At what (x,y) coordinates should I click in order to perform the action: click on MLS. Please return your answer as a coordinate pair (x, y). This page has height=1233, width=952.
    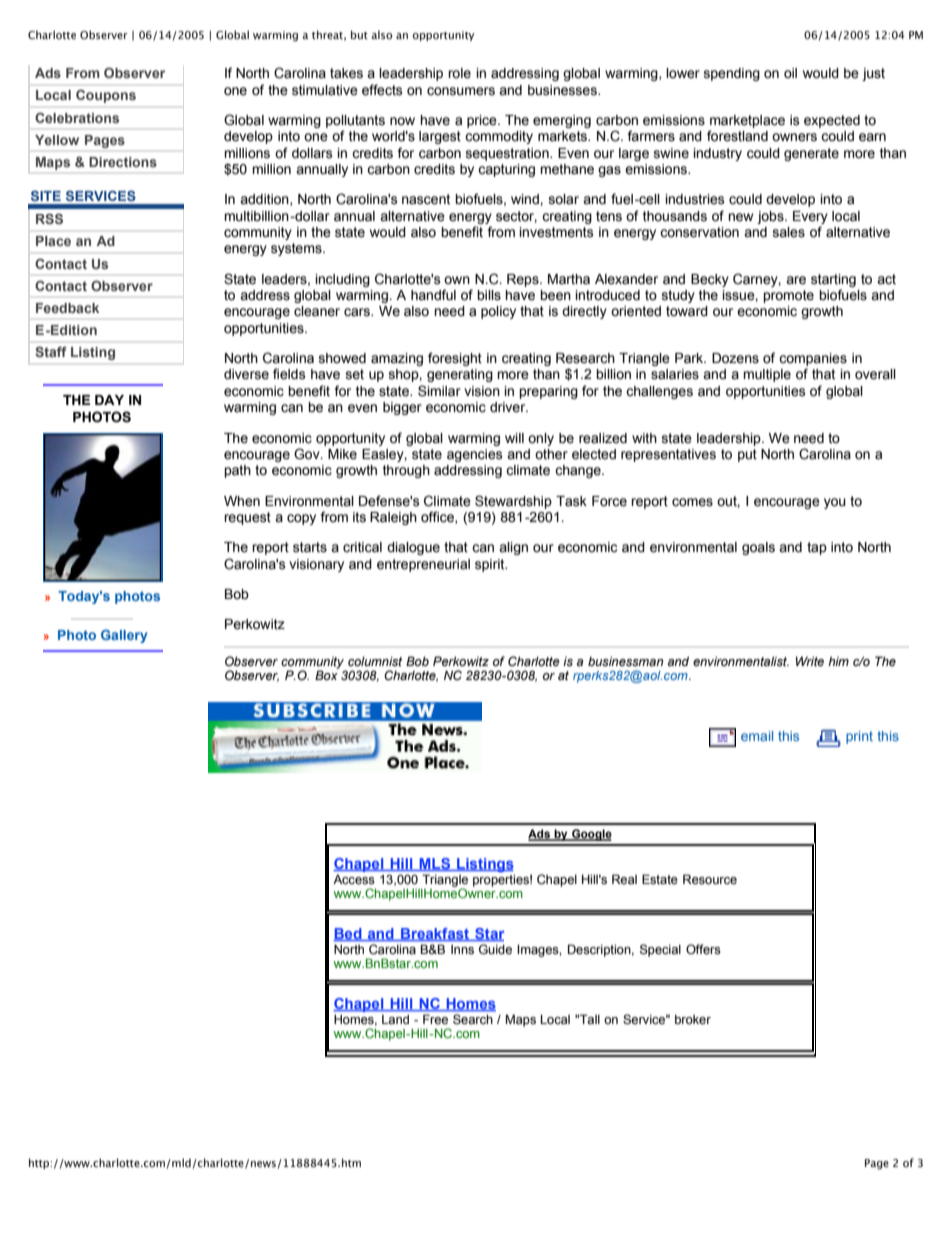
    Looking at the image, I should click on (435, 864).
